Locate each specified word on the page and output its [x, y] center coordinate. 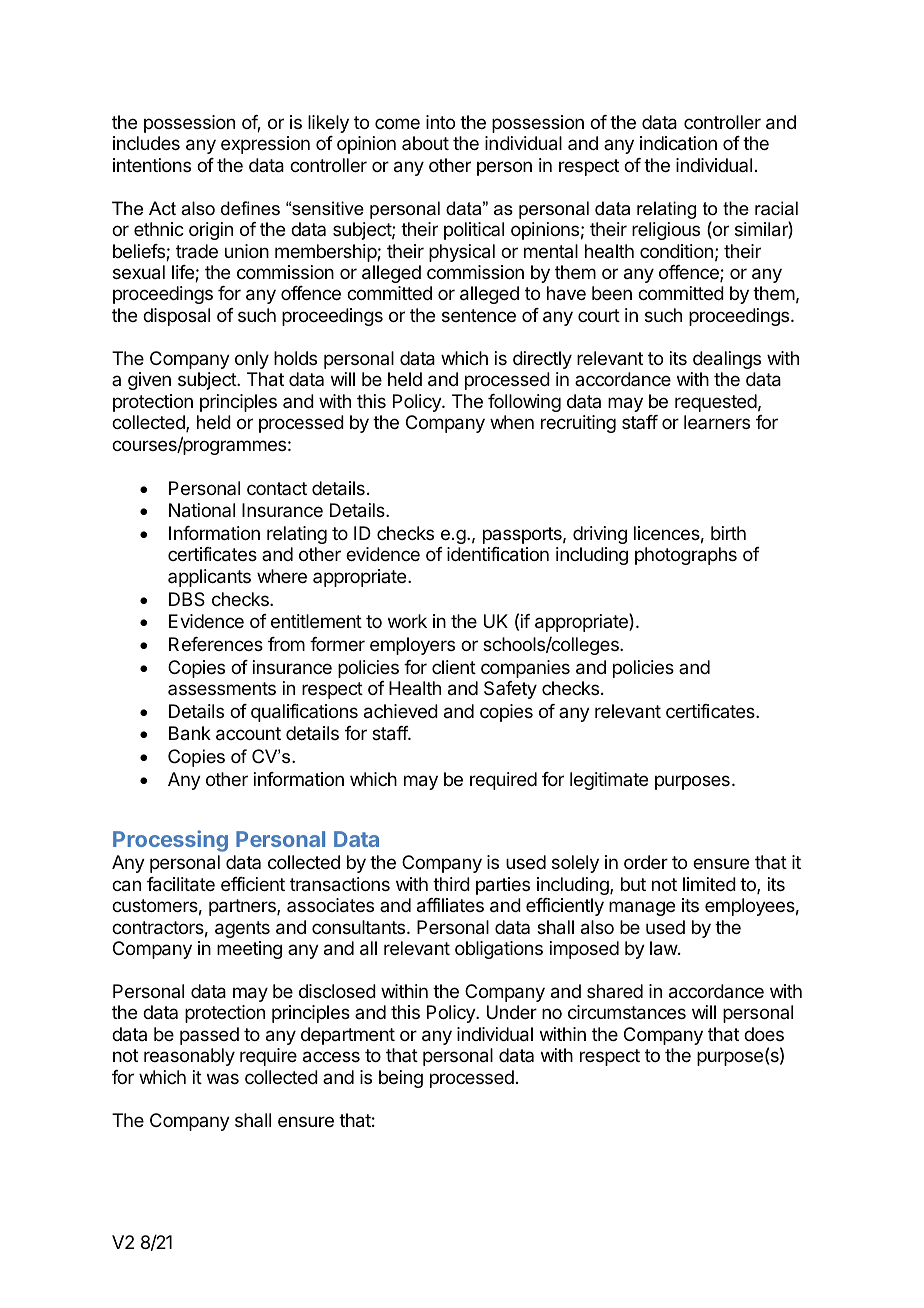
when [512, 422]
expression [265, 145]
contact [277, 488]
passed [209, 1036]
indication [678, 143]
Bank [190, 733]
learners [717, 422]
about [425, 143]
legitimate [609, 781]
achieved [401, 711]
